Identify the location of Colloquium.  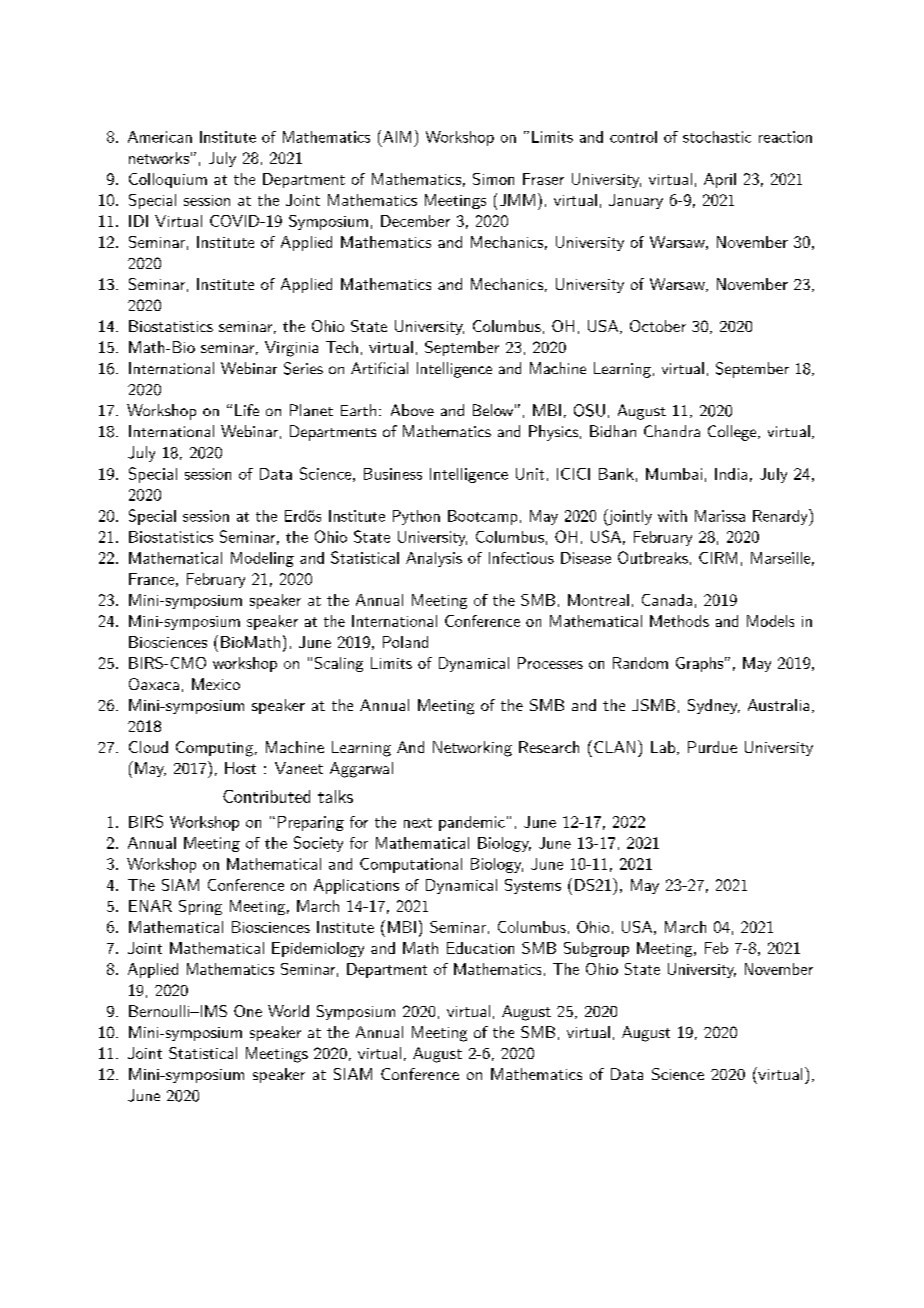
(168, 180).
